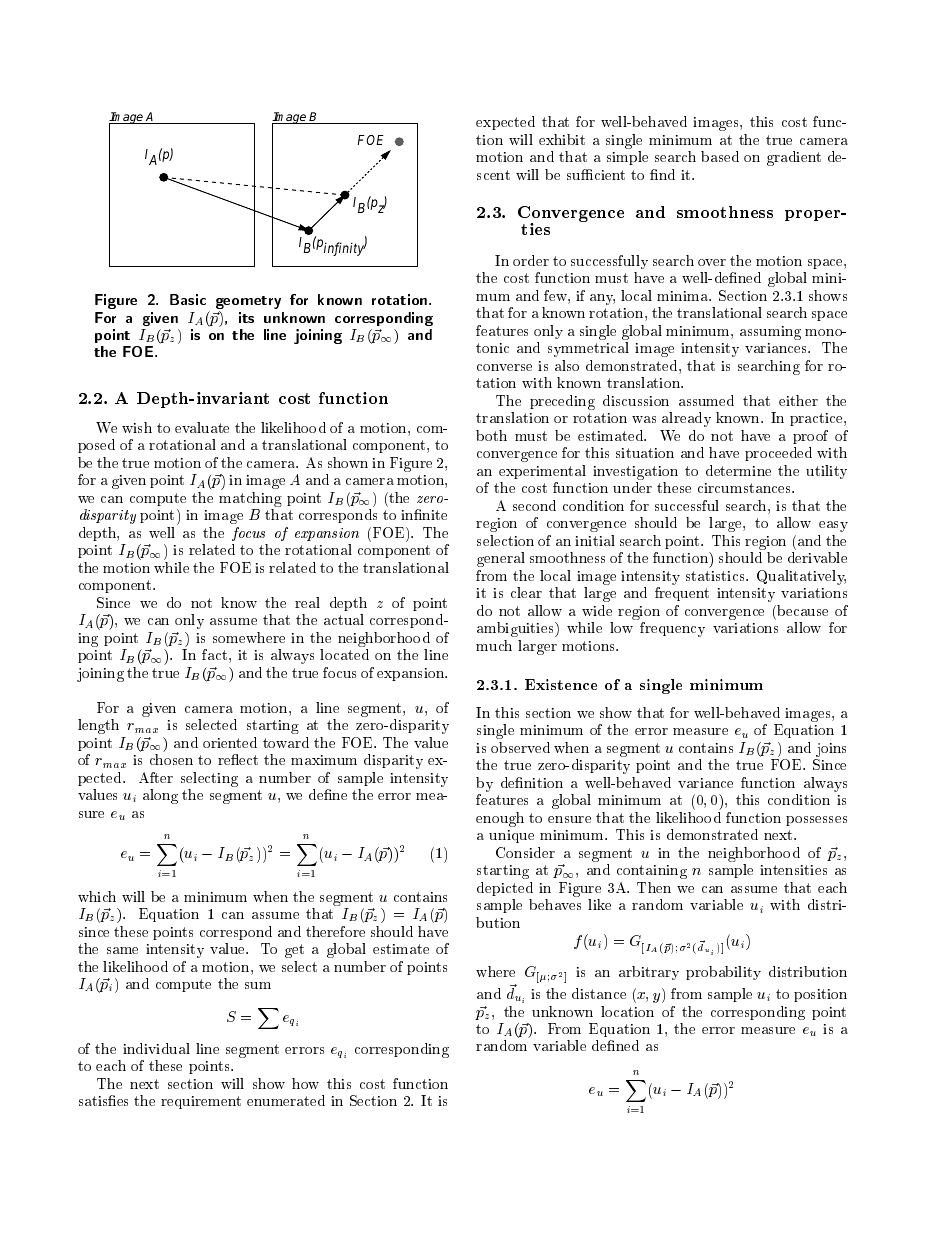 This document has height=1233, width=952. What do you see at coordinates (520, 747) in the document?
I see `observed` at bounding box center [520, 747].
